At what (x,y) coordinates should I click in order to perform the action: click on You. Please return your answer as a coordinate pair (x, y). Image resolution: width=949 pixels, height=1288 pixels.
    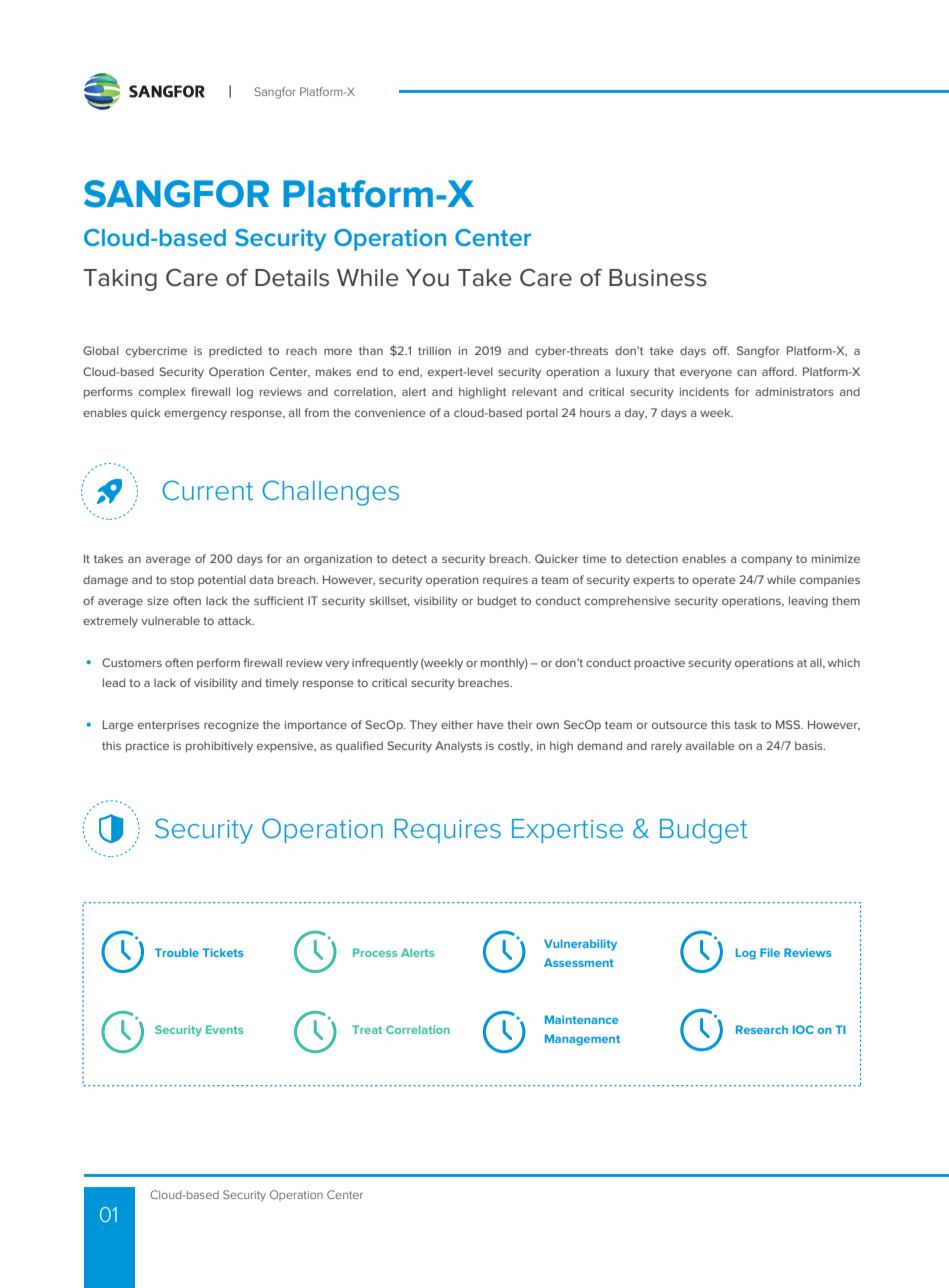
    Looking at the image, I should click on (427, 278).
